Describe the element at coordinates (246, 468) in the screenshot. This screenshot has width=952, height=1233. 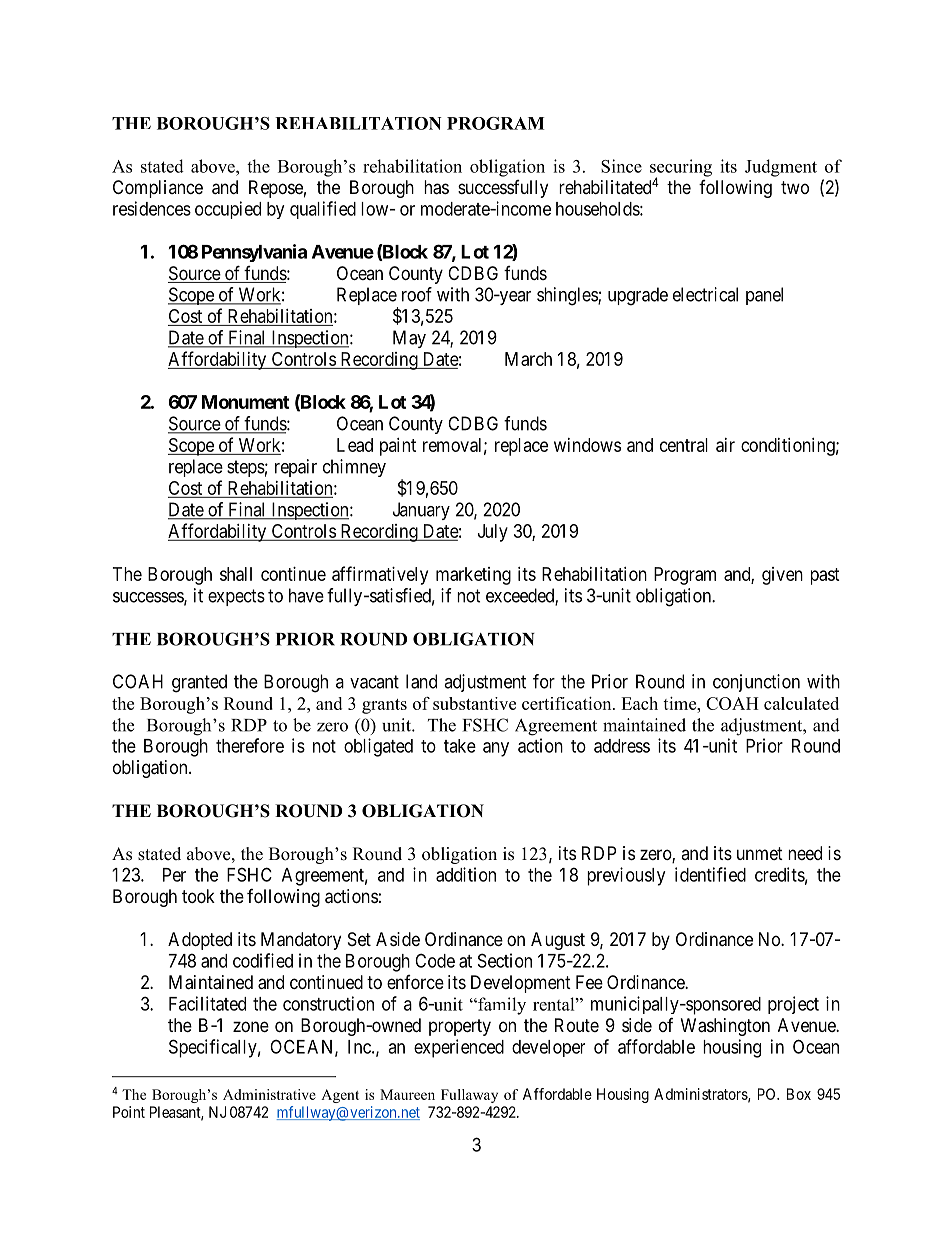
I see `steps` at that location.
